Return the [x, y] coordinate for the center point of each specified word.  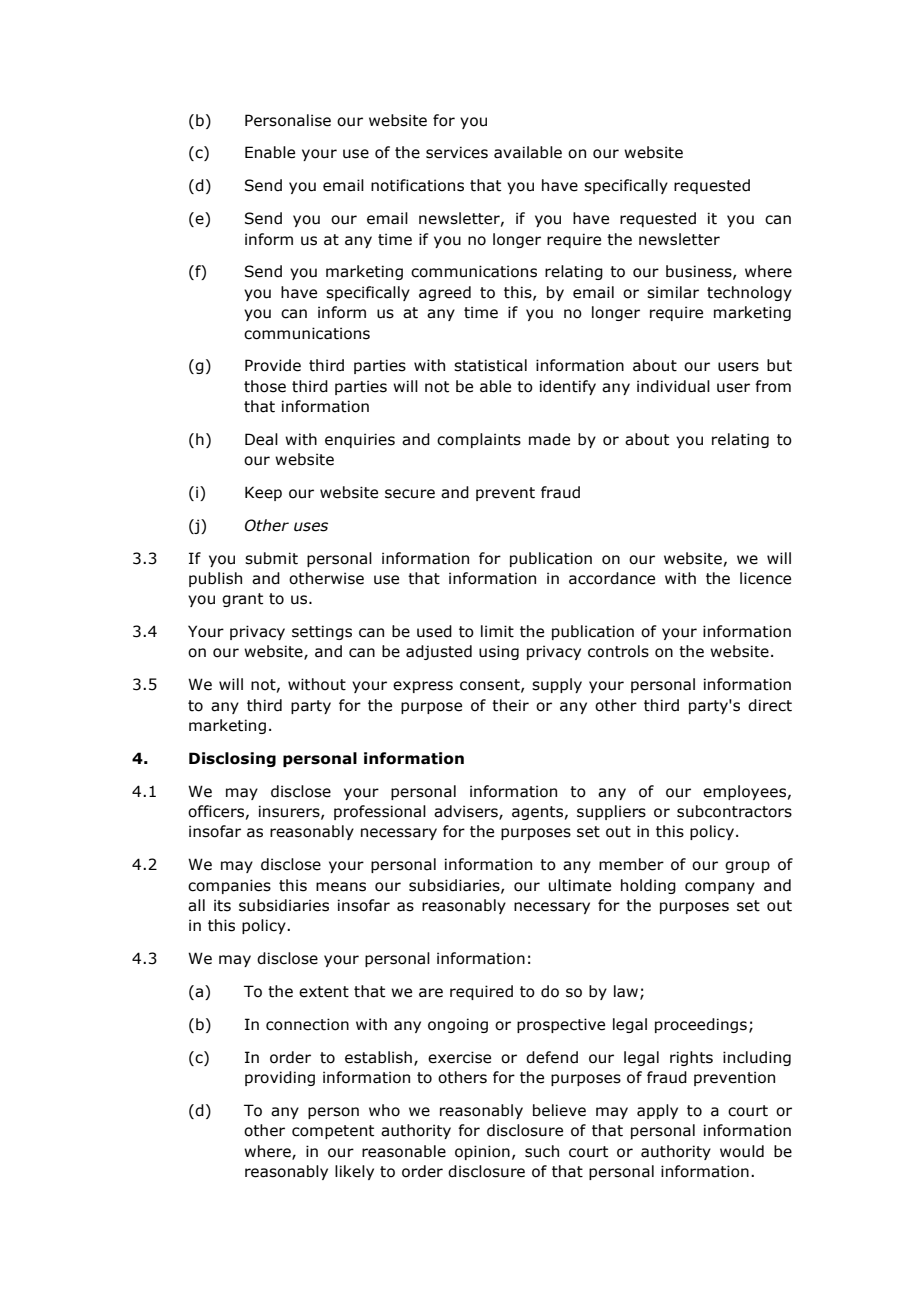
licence [765, 578]
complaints [479, 440]
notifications [417, 185]
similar [673, 292]
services [457, 152]
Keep [263, 493]
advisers [467, 812]
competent [333, 1132]
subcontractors [734, 811]
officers [216, 811]
